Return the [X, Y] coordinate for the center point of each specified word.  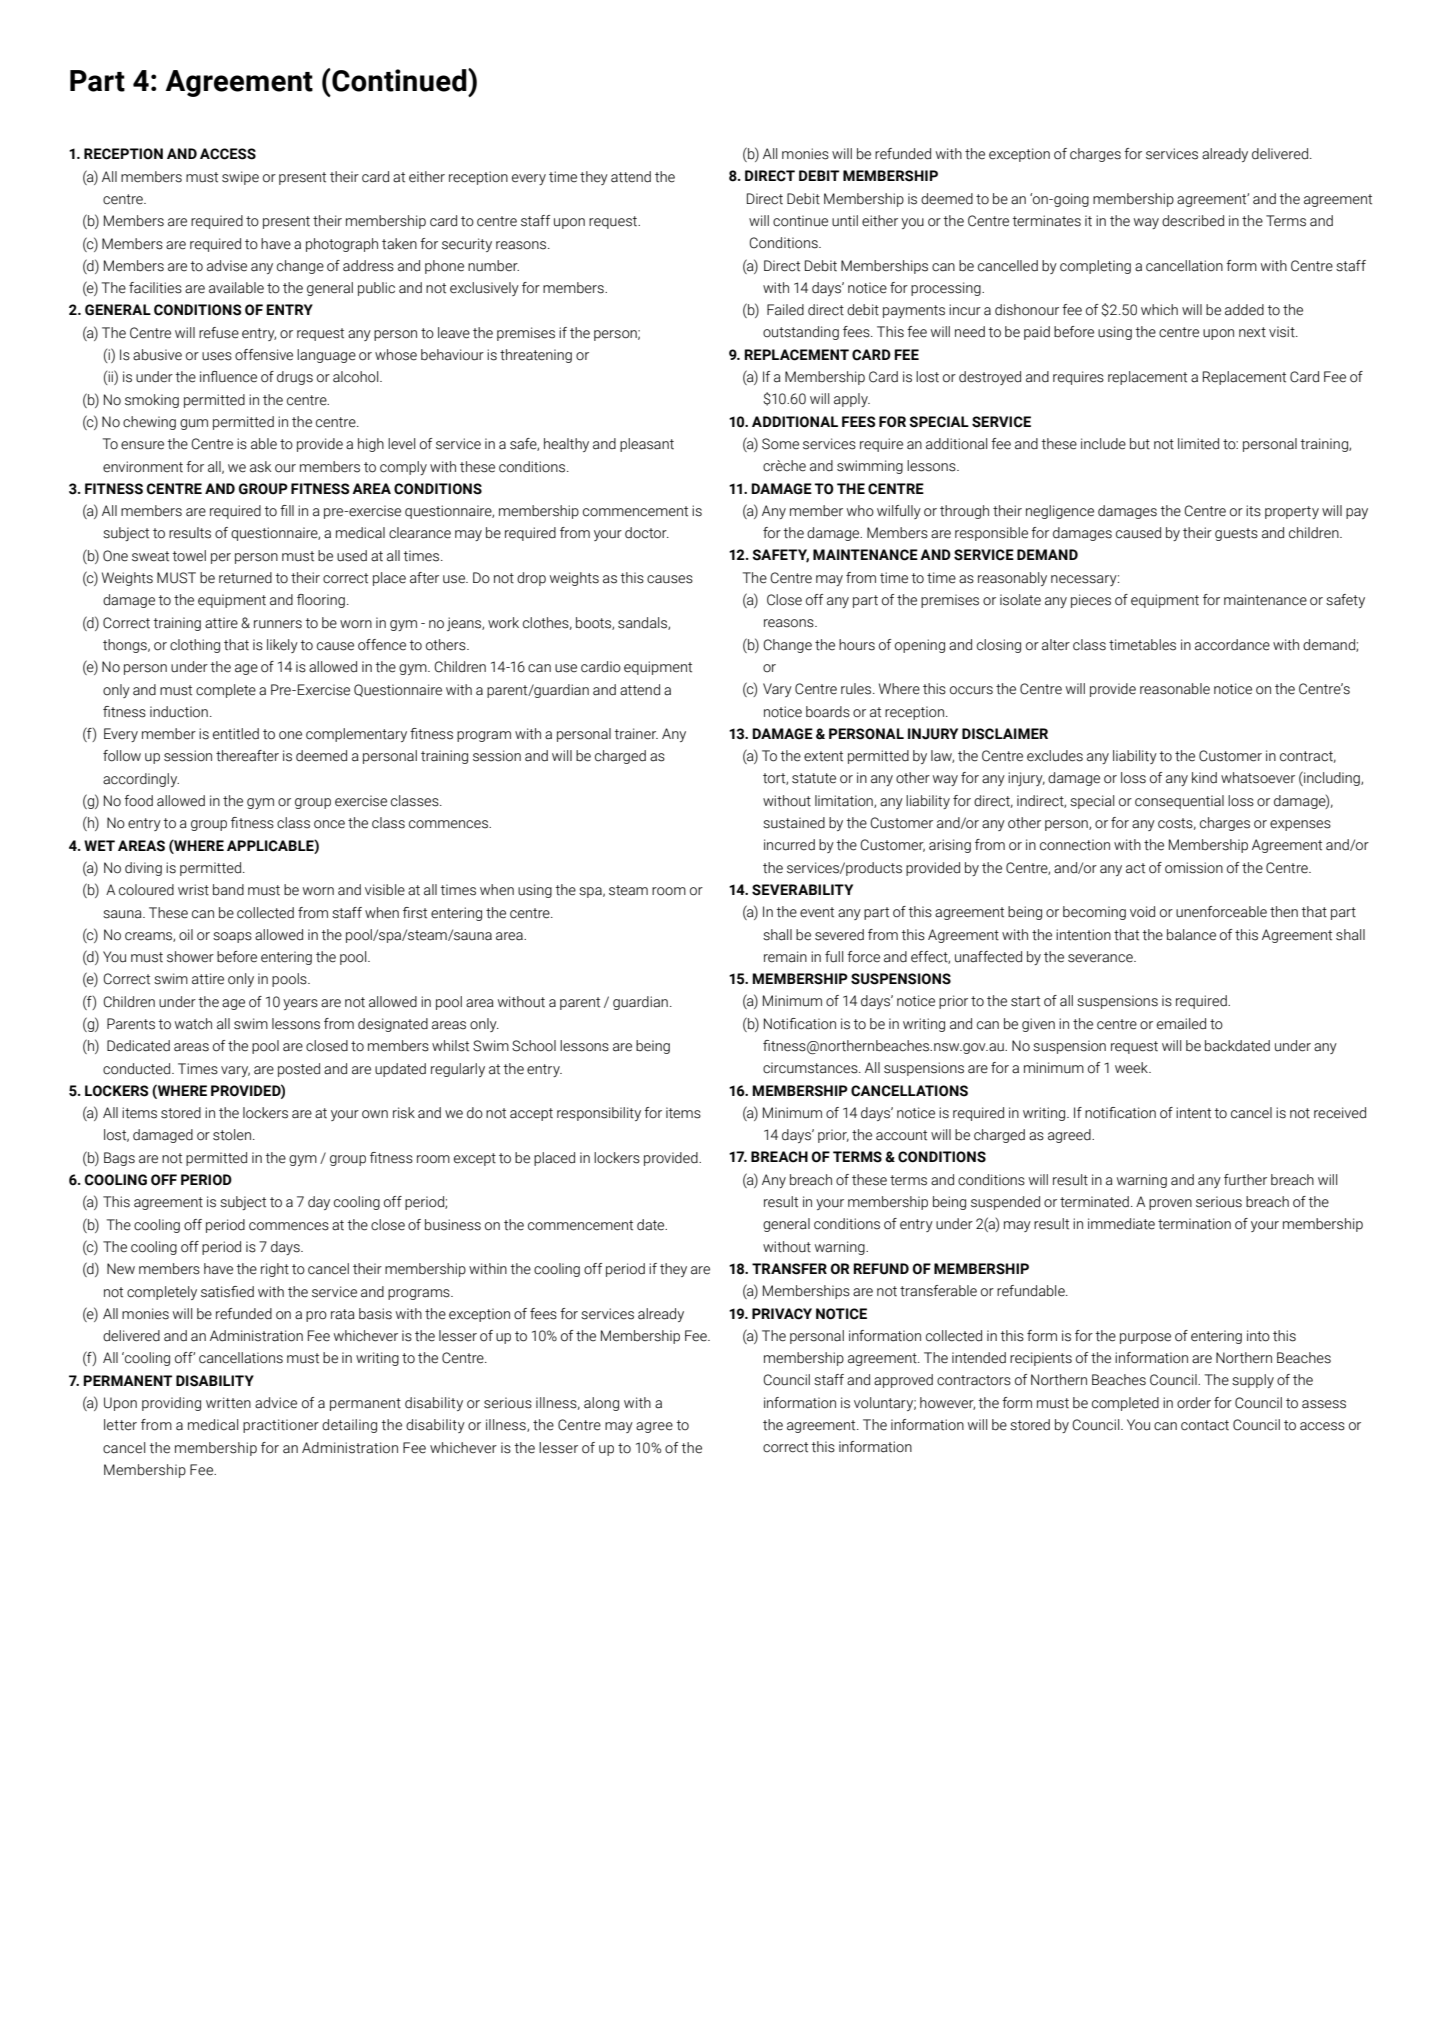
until [845, 221]
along [601, 1404]
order [1194, 1403]
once [329, 824]
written [228, 1403]
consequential [1179, 802]
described [1193, 221]
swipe [240, 178]
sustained [794, 823]
